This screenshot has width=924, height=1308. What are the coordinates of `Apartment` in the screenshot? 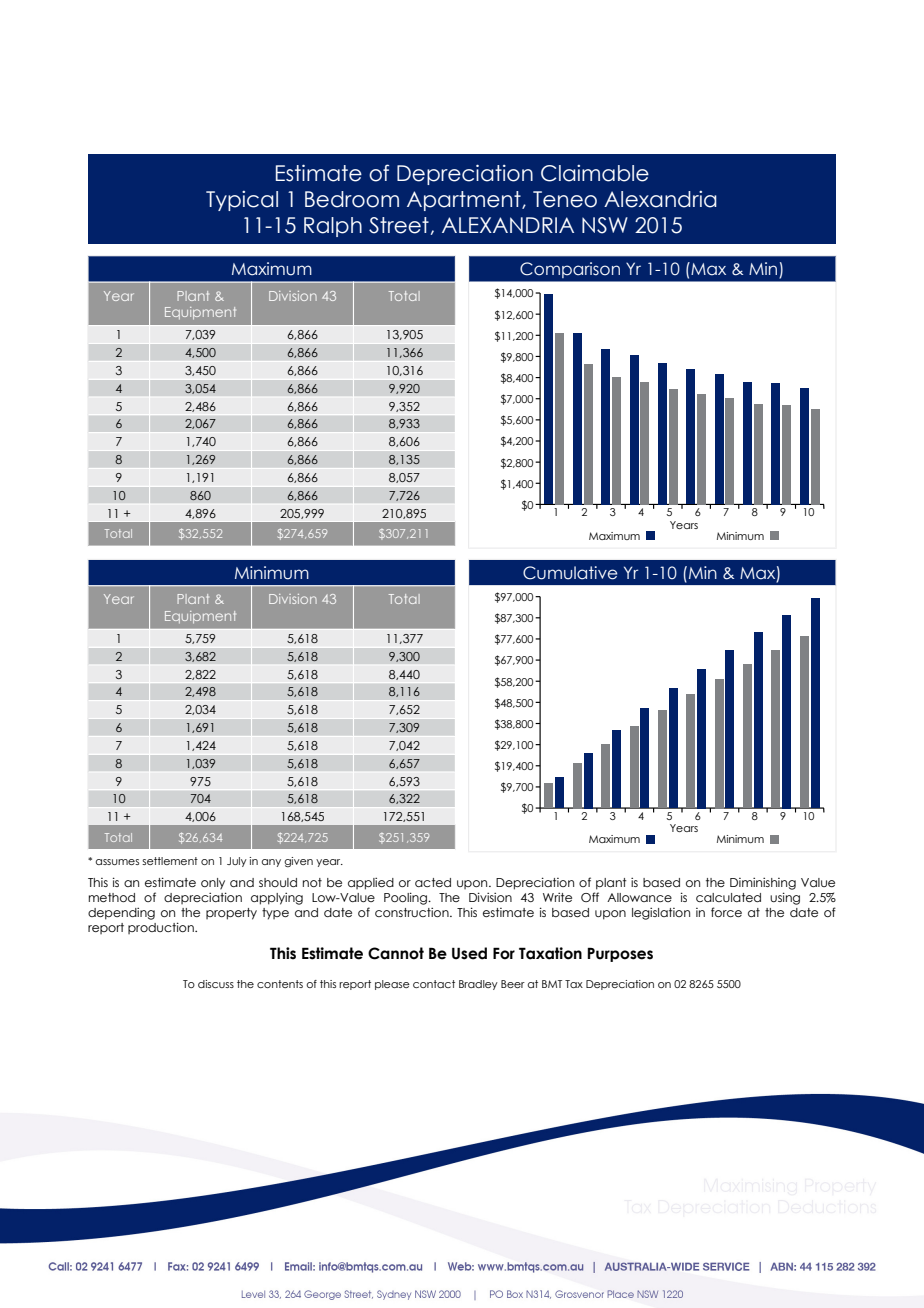 It's located at (465, 201).
